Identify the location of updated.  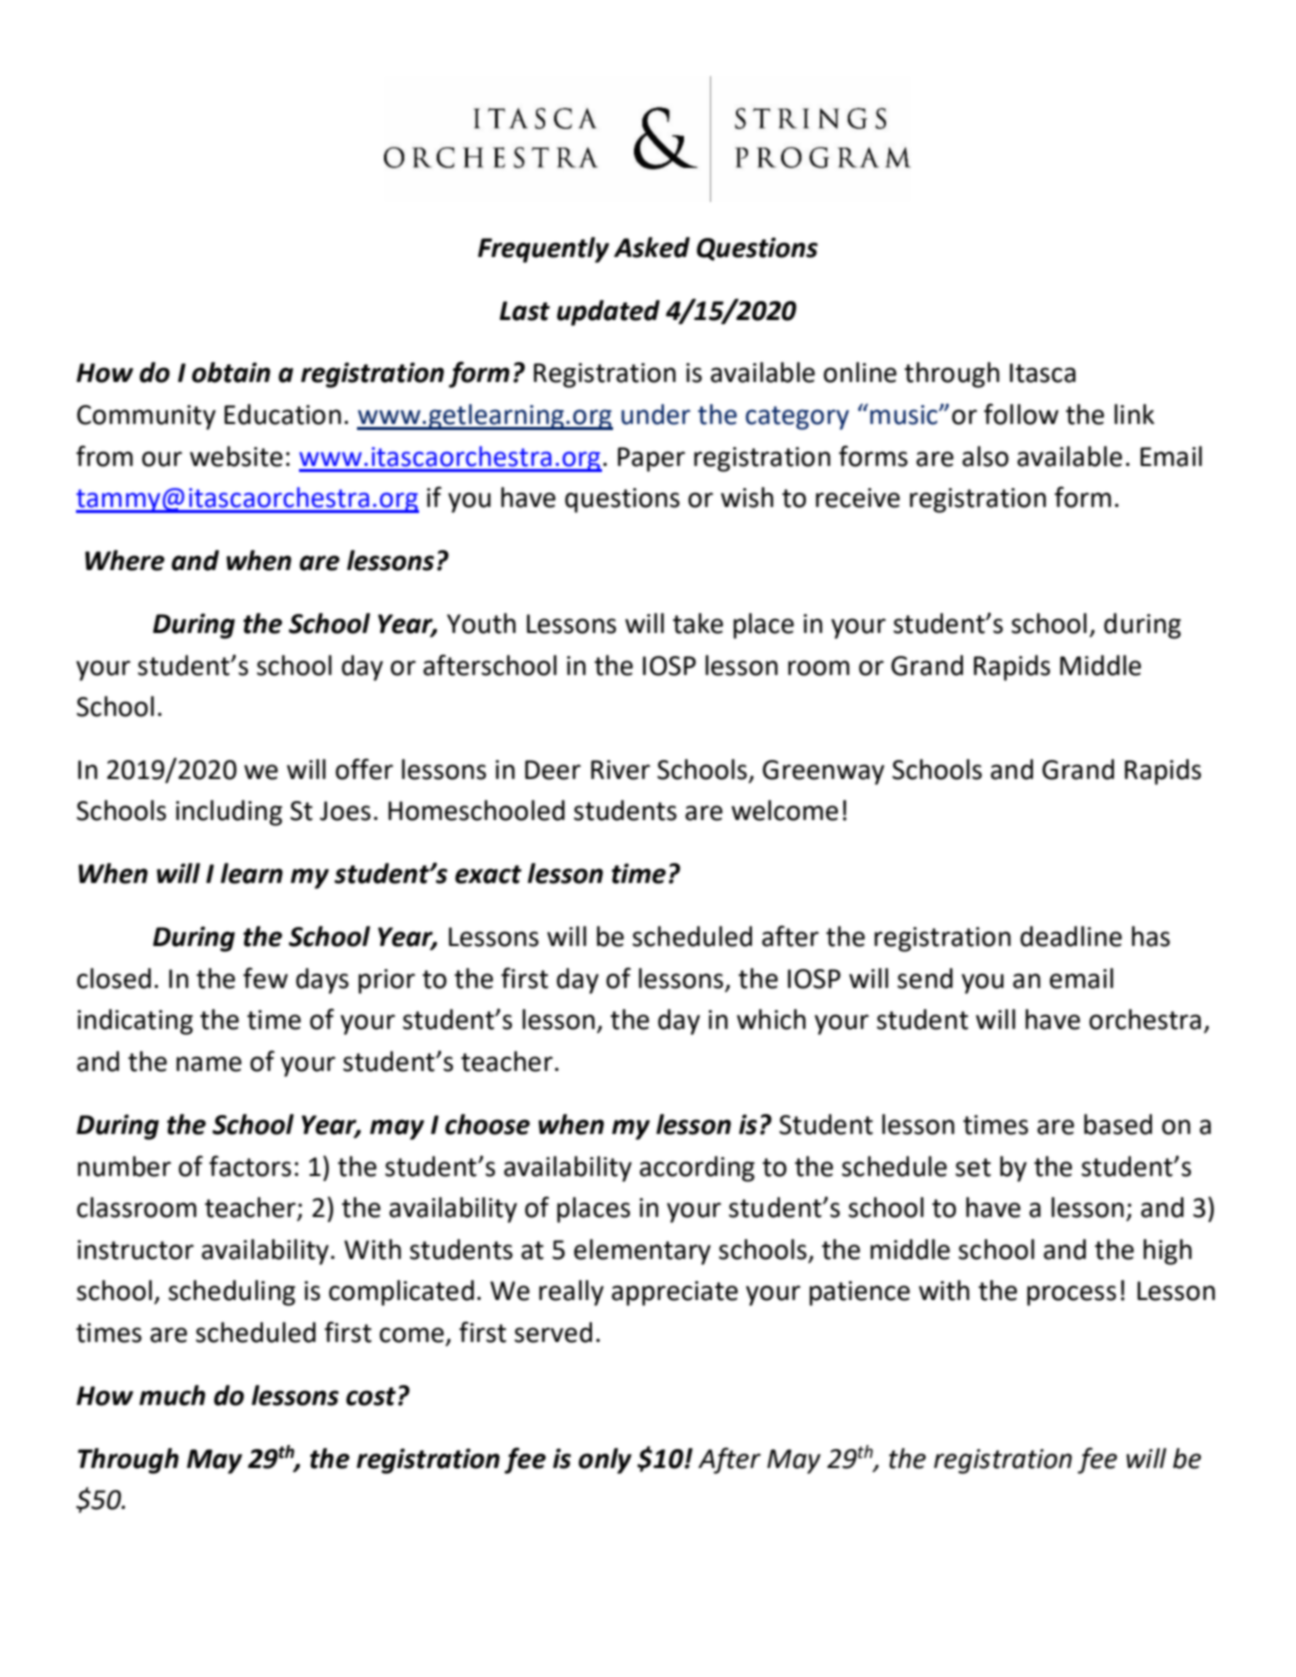
(608, 313).
